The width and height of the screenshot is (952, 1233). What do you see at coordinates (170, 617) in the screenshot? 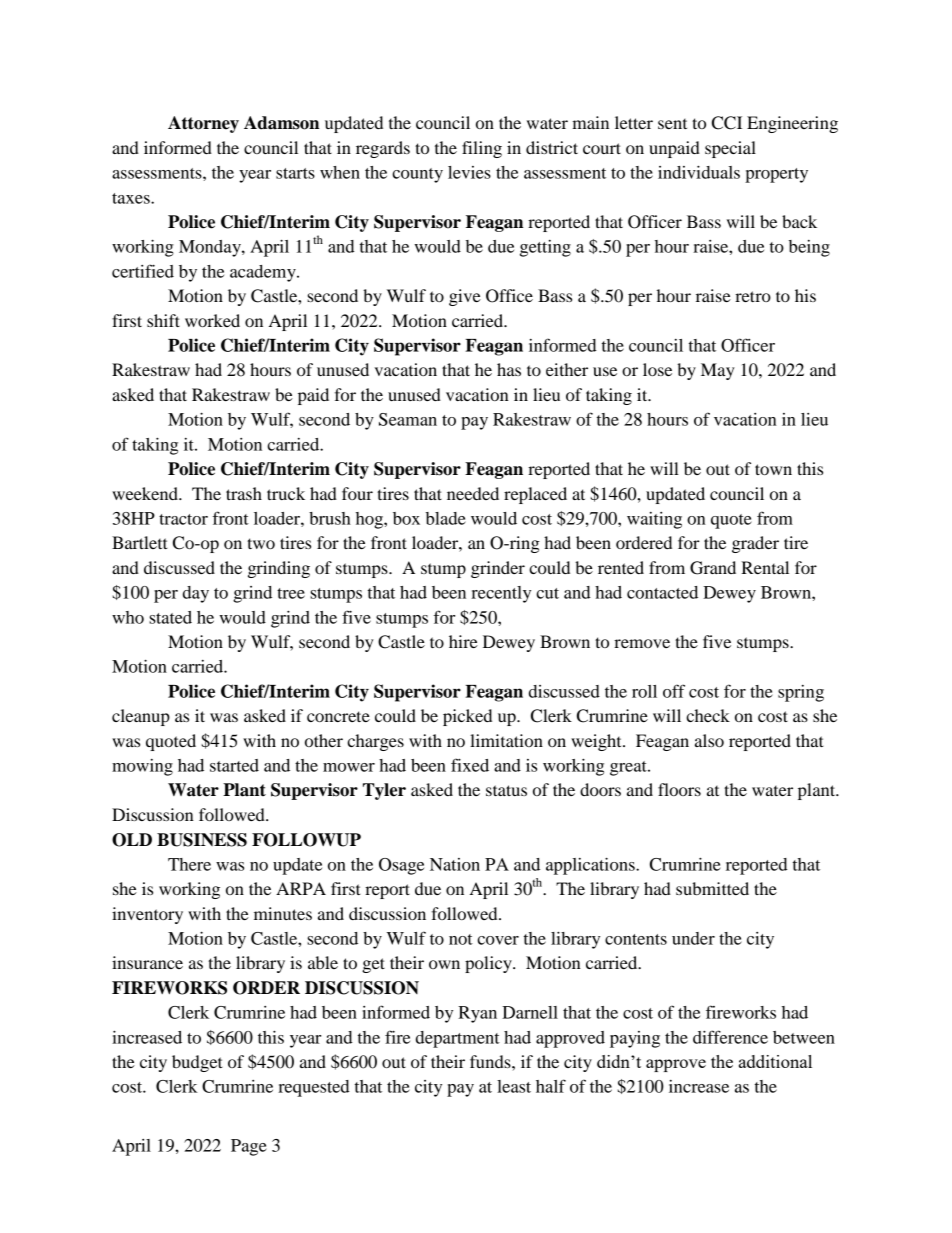
I see `stated` at bounding box center [170, 617].
